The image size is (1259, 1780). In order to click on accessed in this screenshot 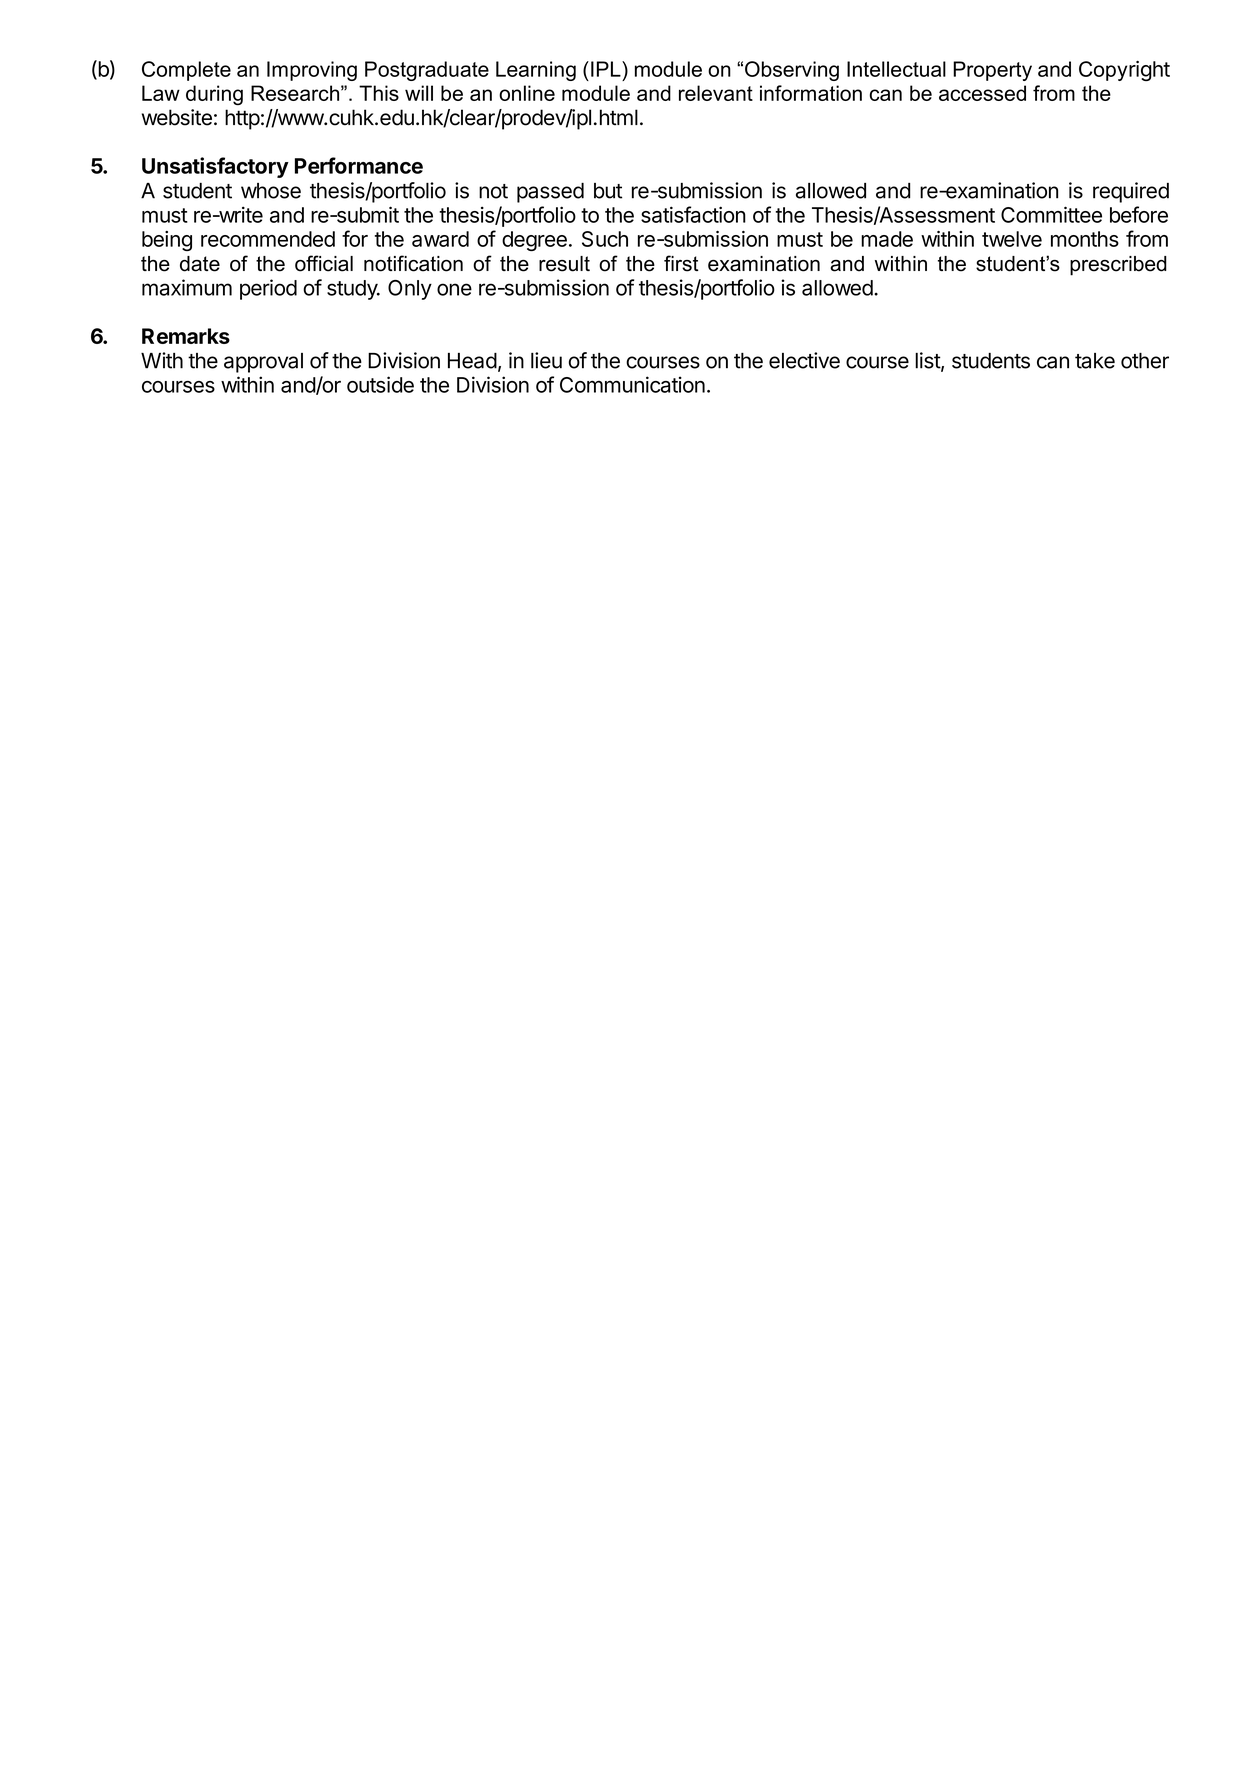, I will do `click(982, 93)`.
